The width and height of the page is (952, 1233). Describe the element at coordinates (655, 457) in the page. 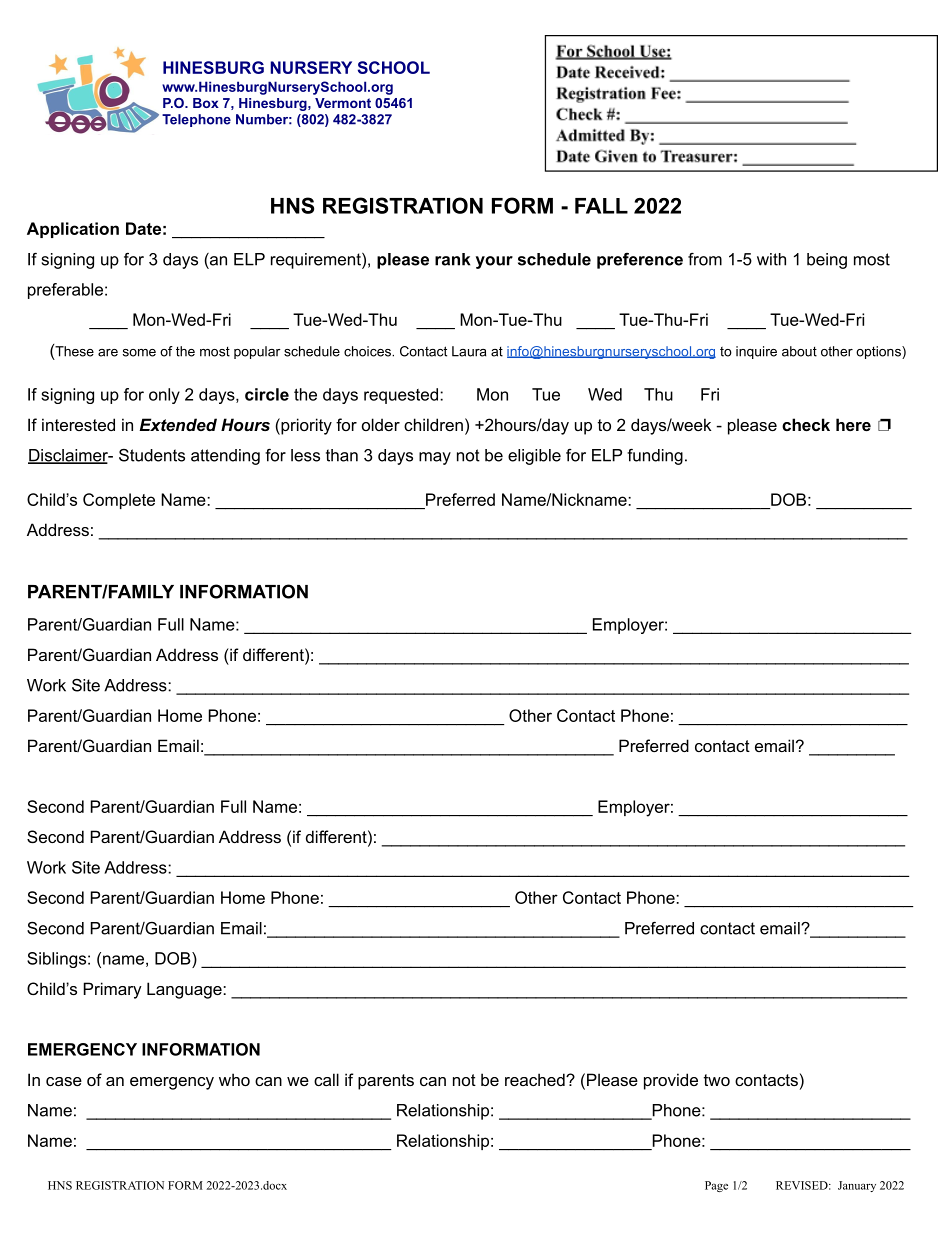

I see `funding` at that location.
